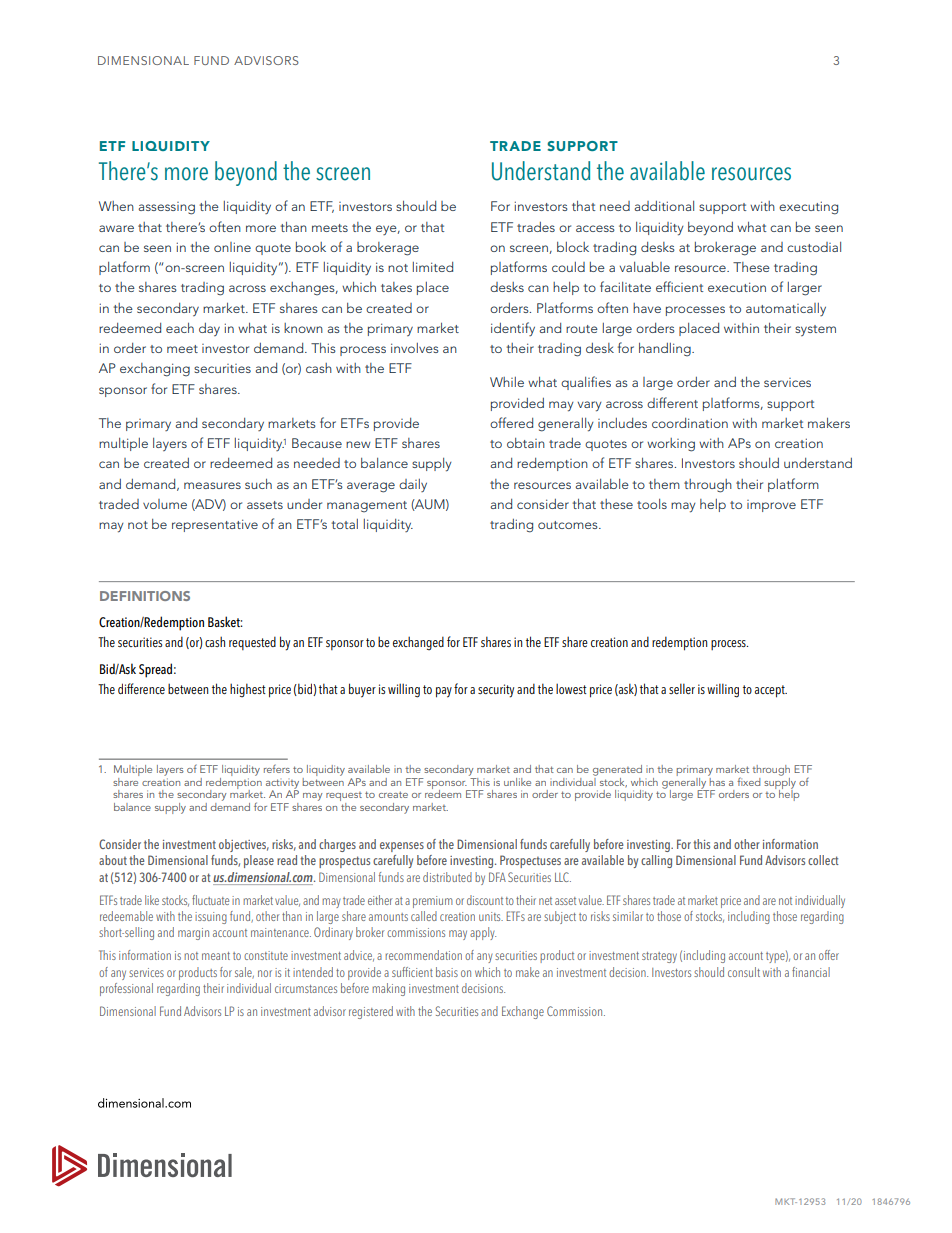 The width and height of the image is (952, 1233). Describe the element at coordinates (413, 485) in the image. I see `daily` at that location.
